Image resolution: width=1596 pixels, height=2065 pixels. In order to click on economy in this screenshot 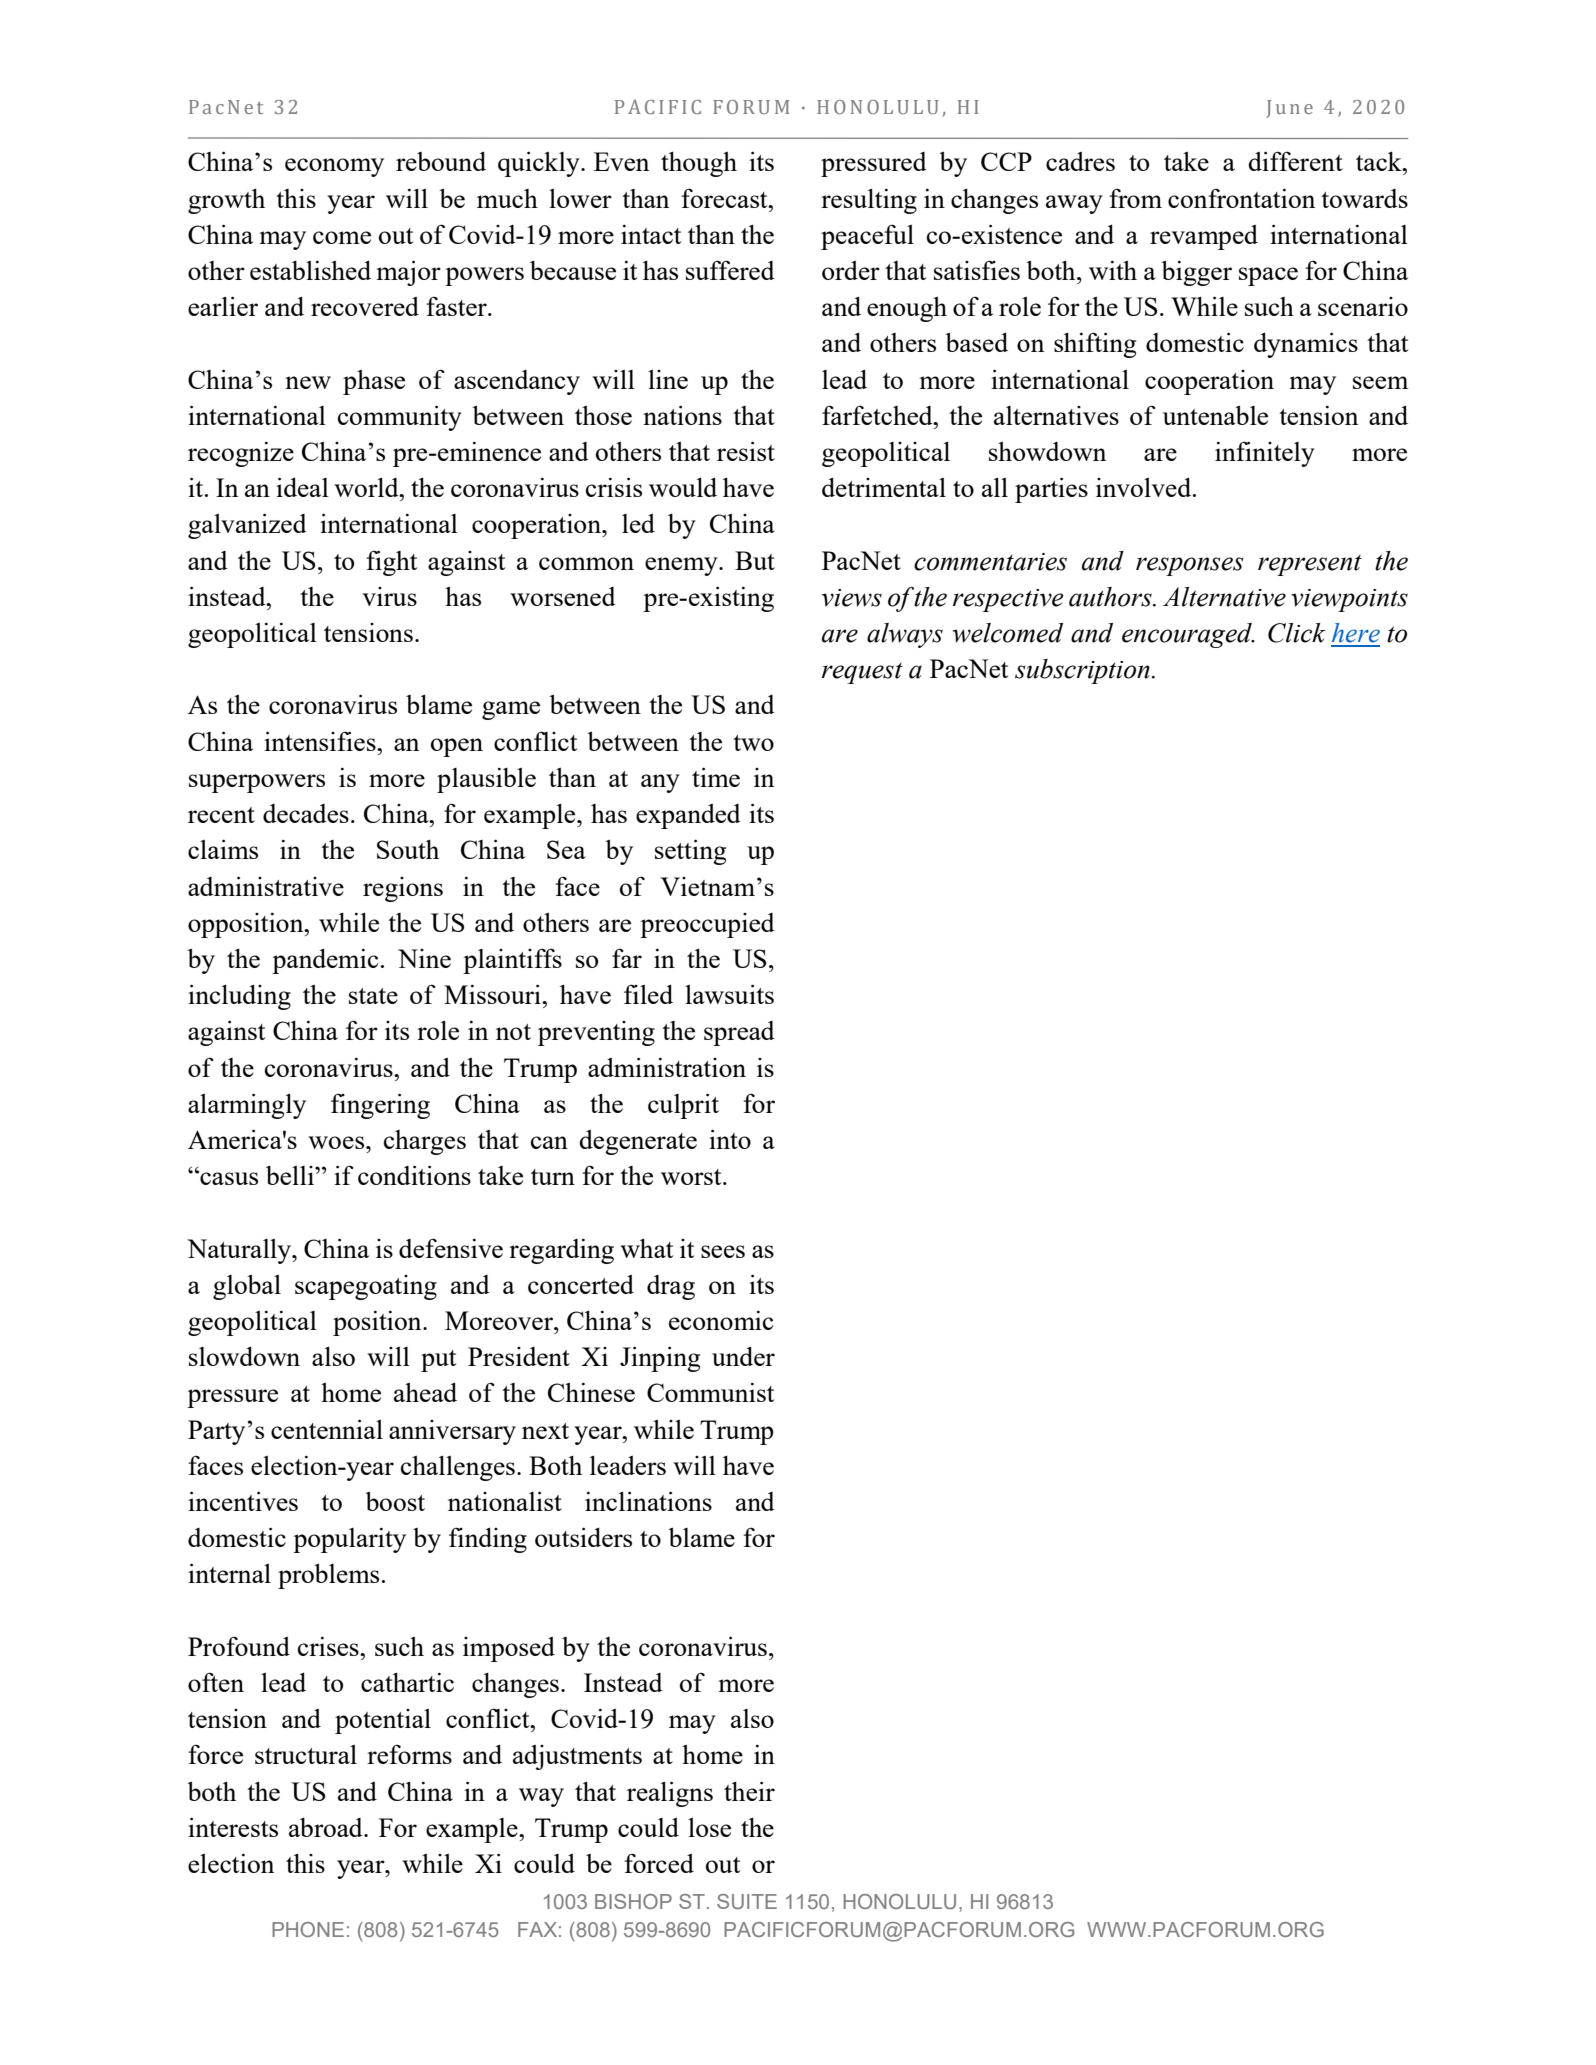, I will do `click(334, 167)`.
